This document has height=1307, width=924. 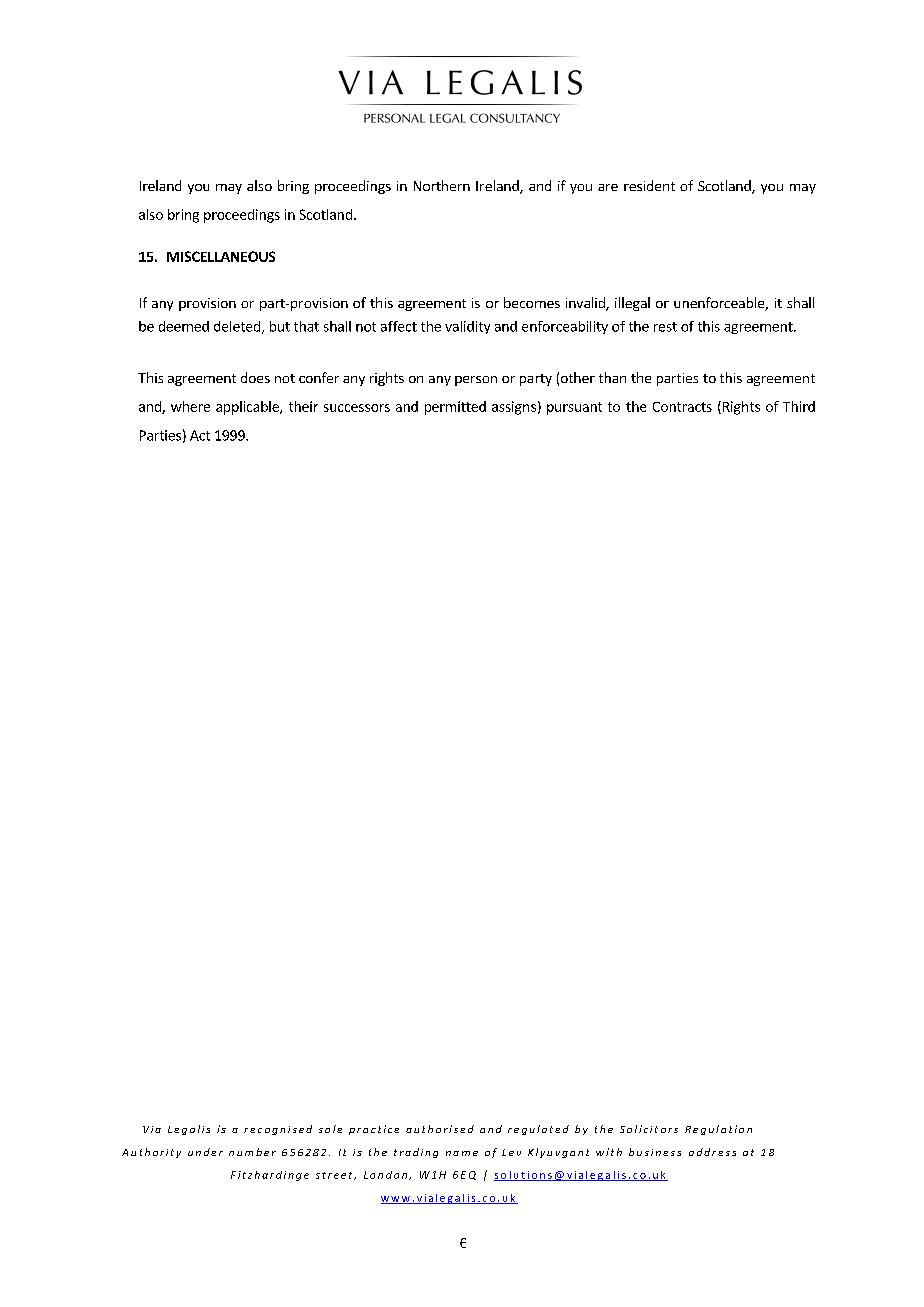 I want to click on resident, so click(x=649, y=185).
